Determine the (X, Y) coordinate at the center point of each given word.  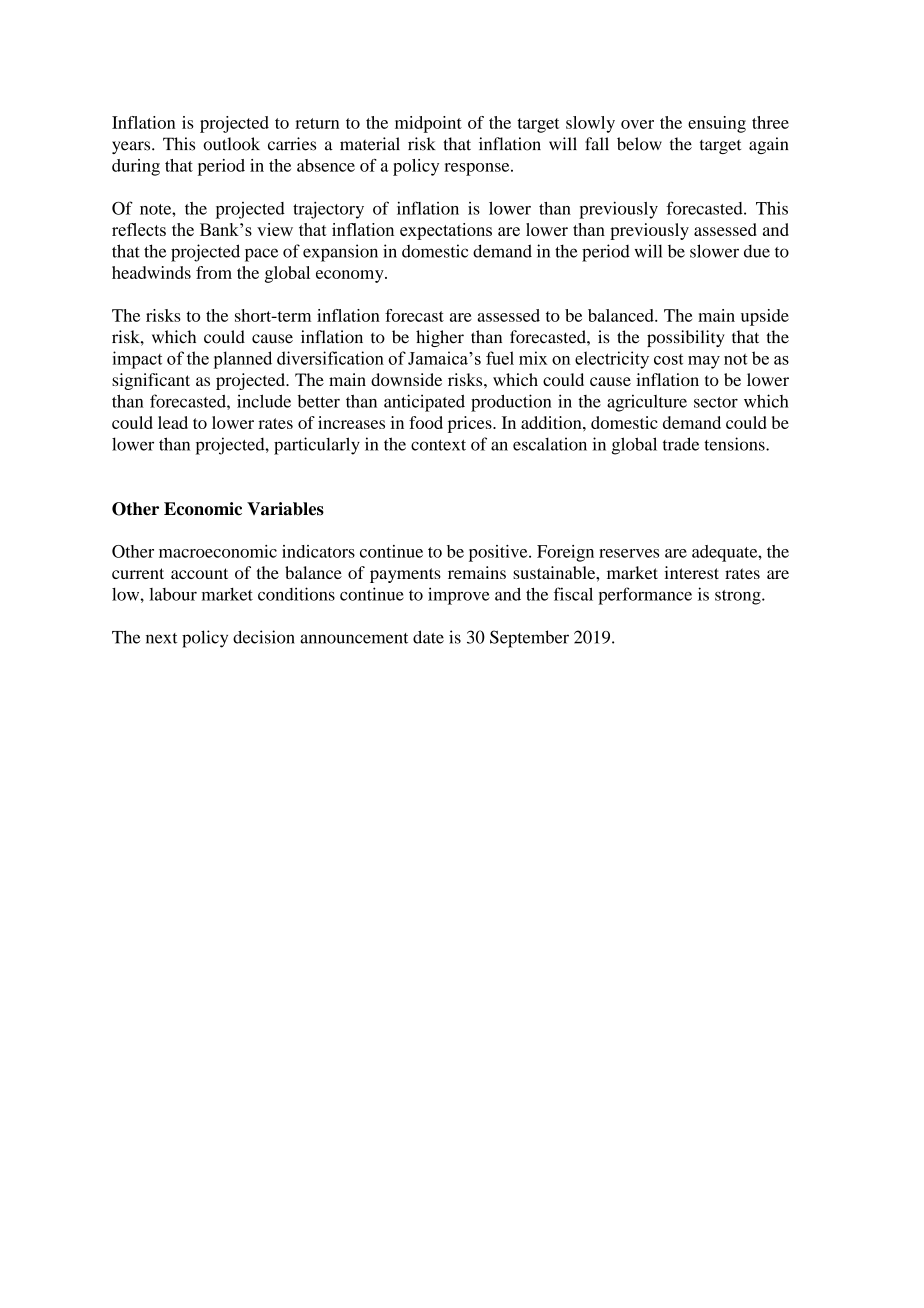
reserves (629, 553)
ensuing (717, 124)
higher (440, 338)
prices (471, 424)
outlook (231, 144)
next (161, 638)
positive (499, 553)
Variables (285, 509)
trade (681, 444)
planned (242, 360)
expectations (446, 231)
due (757, 251)
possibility (686, 338)
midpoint (428, 124)
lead (173, 422)
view (275, 229)
